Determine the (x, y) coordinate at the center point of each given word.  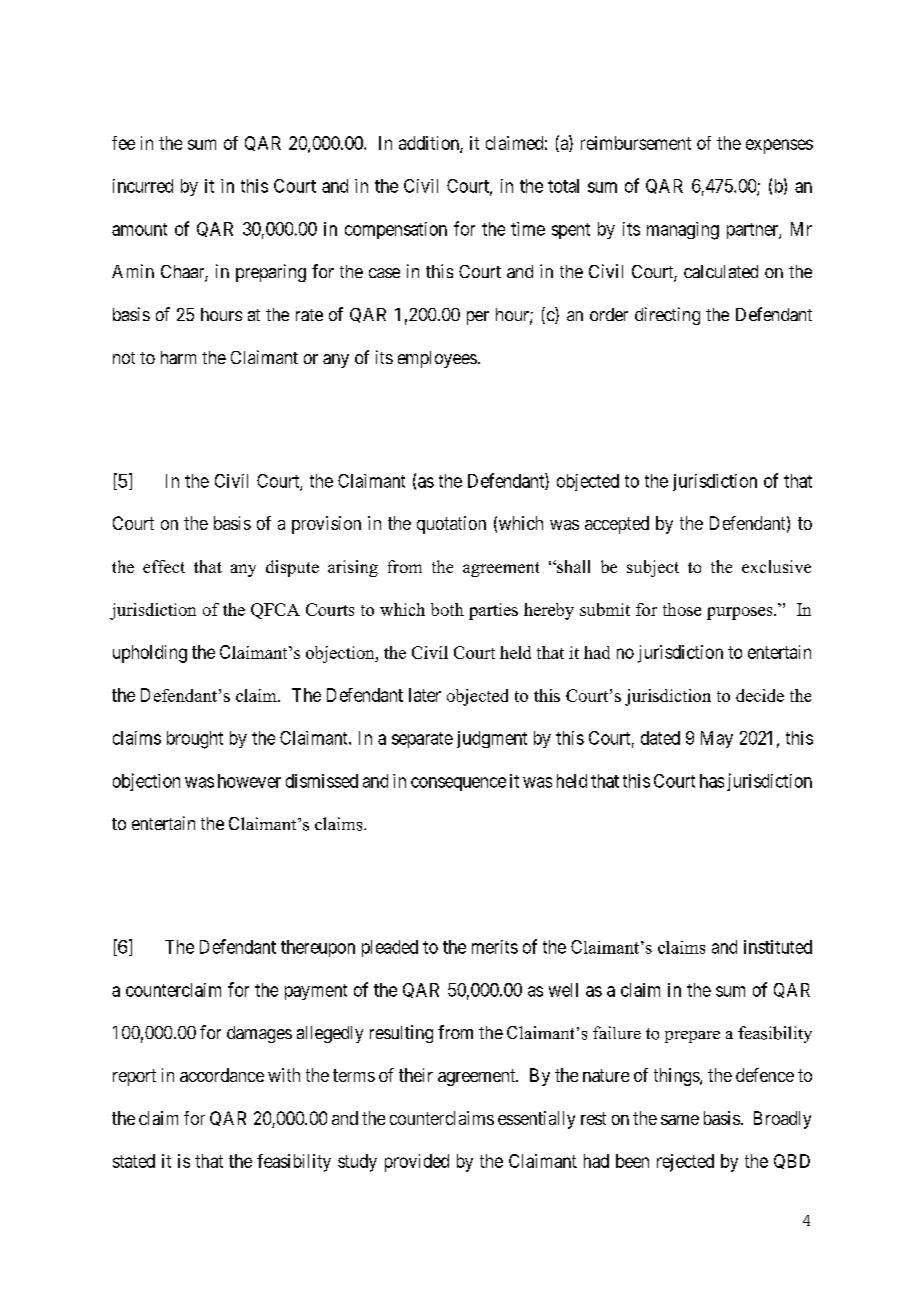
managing (683, 231)
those (682, 609)
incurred (143, 186)
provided (417, 1163)
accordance (222, 1075)
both (447, 609)
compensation (396, 230)
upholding (150, 654)
